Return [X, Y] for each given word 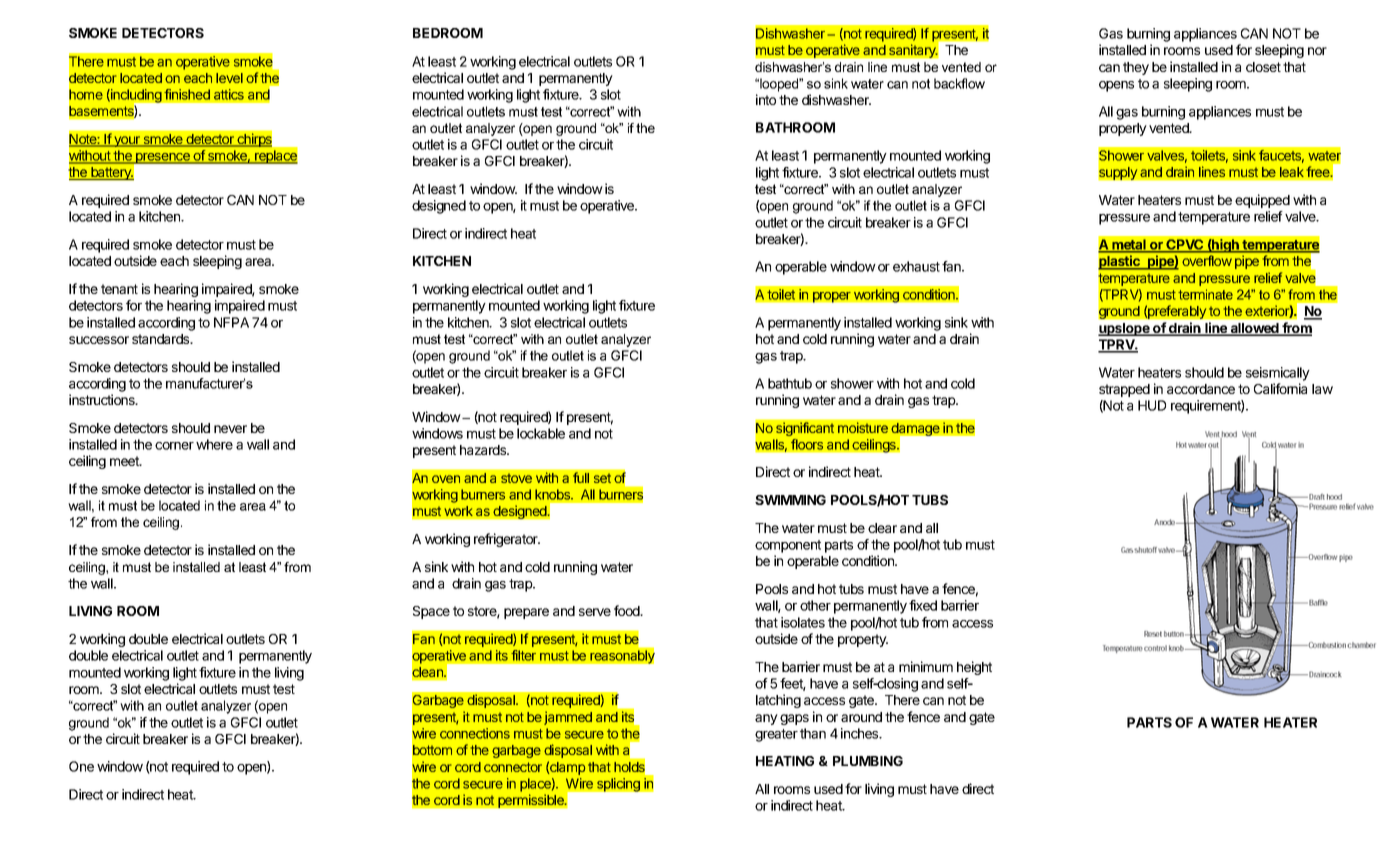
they [1136, 68]
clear [882, 528]
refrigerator [507, 540]
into [766, 99]
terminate [1205, 294]
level [229, 78]
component [788, 546]
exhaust [916, 266]
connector [513, 767]
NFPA [231, 322]
